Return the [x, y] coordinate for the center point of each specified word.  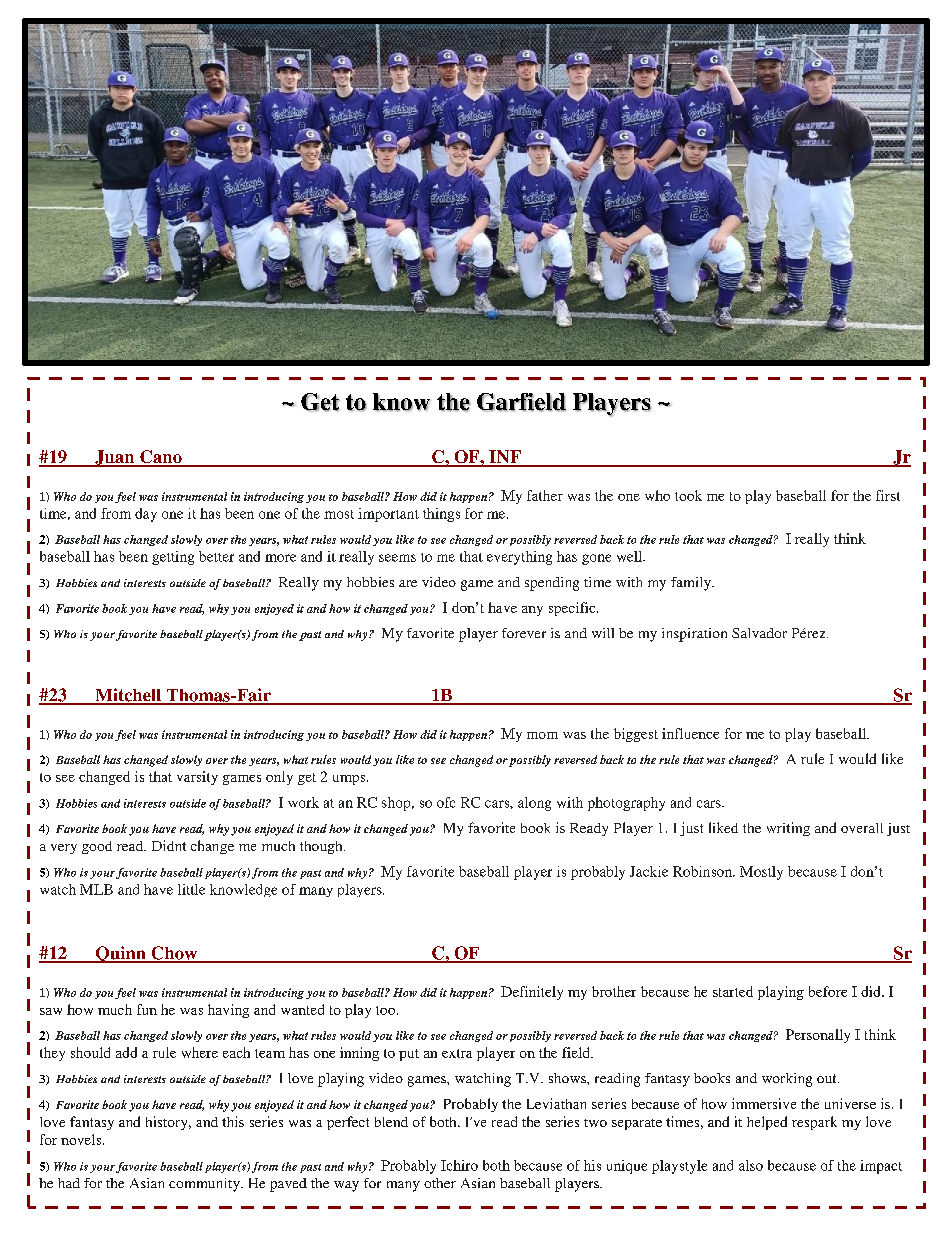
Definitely [532, 993]
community [205, 1185]
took [688, 495]
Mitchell [128, 696]
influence [690, 733]
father [545, 495]
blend [391, 1122]
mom [542, 735]
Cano [161, 458]
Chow [174, 954]
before [828, 991]
